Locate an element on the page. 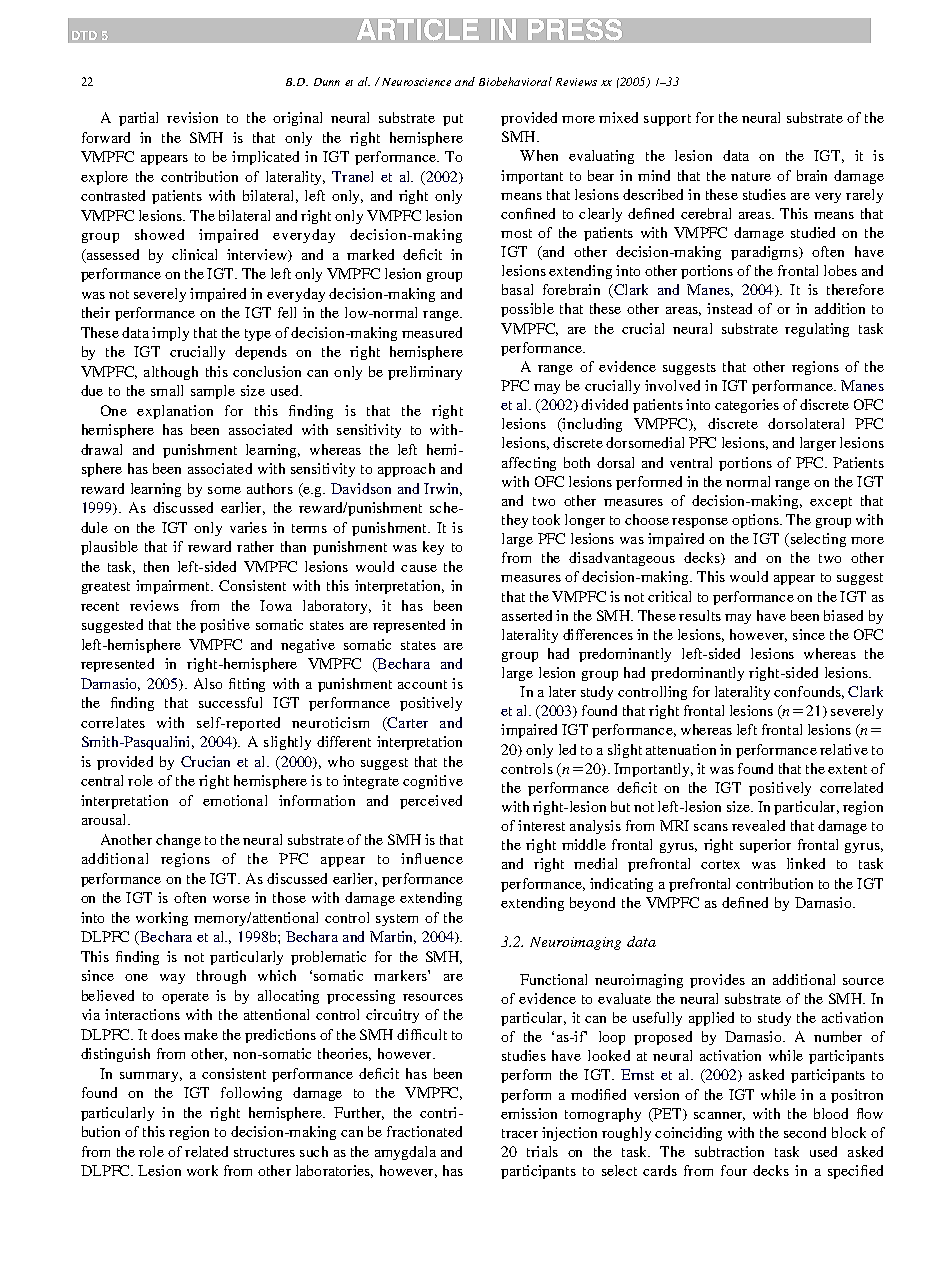  structures is located at coordinates (264, 1152).
